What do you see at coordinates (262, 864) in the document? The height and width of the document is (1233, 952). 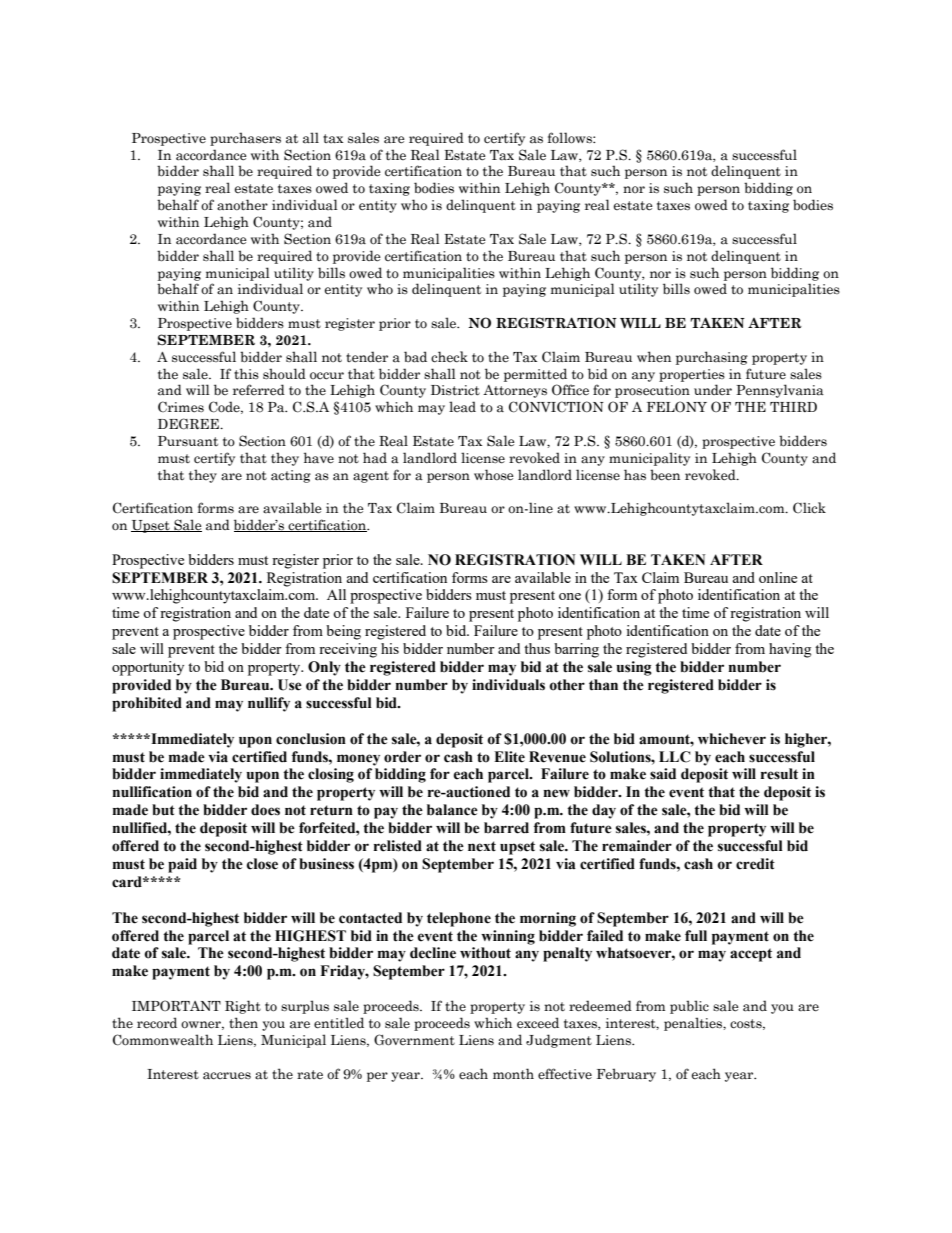 I see `close` at bounding box center [262, 864].
